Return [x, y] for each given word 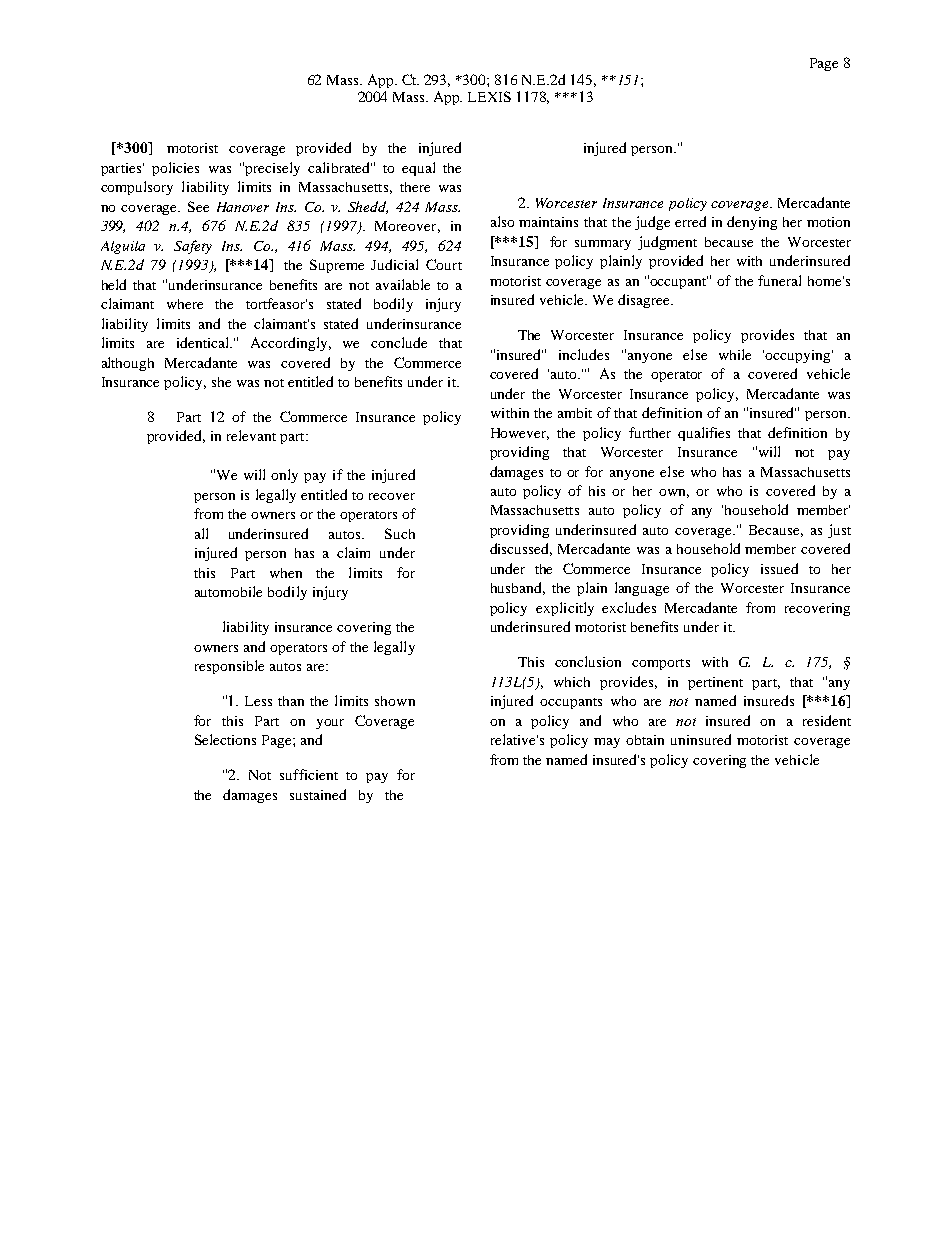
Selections [225, 739]
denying [752, 223]
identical [204, 342]
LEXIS [489, 96]
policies [175, 169]
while [735, 354]
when [286, 573]
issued [779, 568]
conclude [399, 342]
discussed [521, 549]
